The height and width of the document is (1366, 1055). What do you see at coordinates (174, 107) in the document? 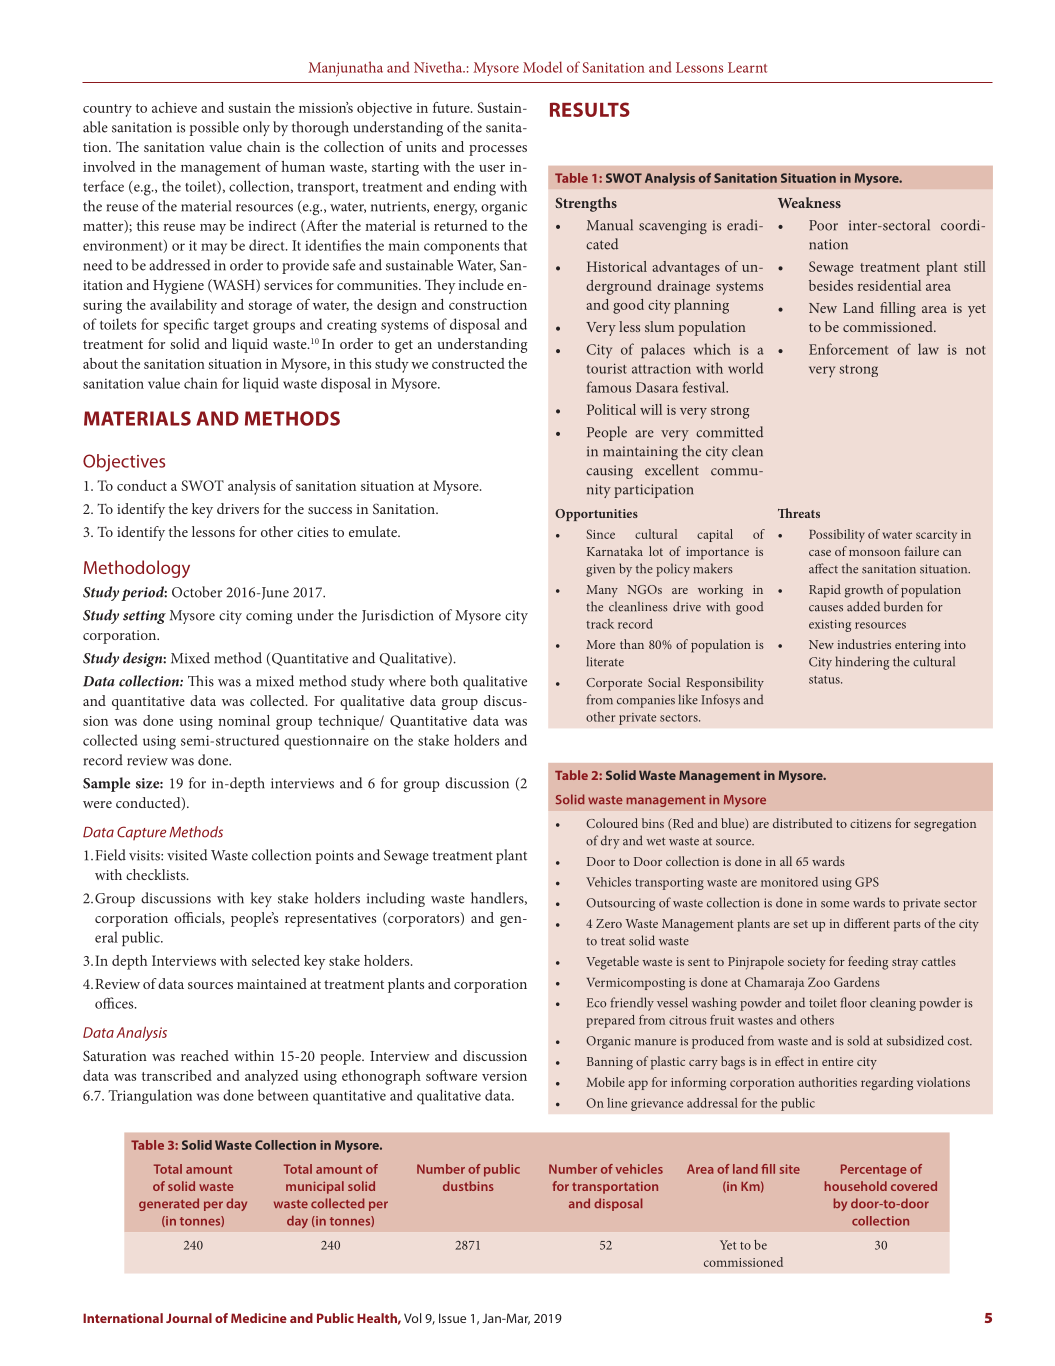
I see `achieve` at bounding box center [174, 107].
